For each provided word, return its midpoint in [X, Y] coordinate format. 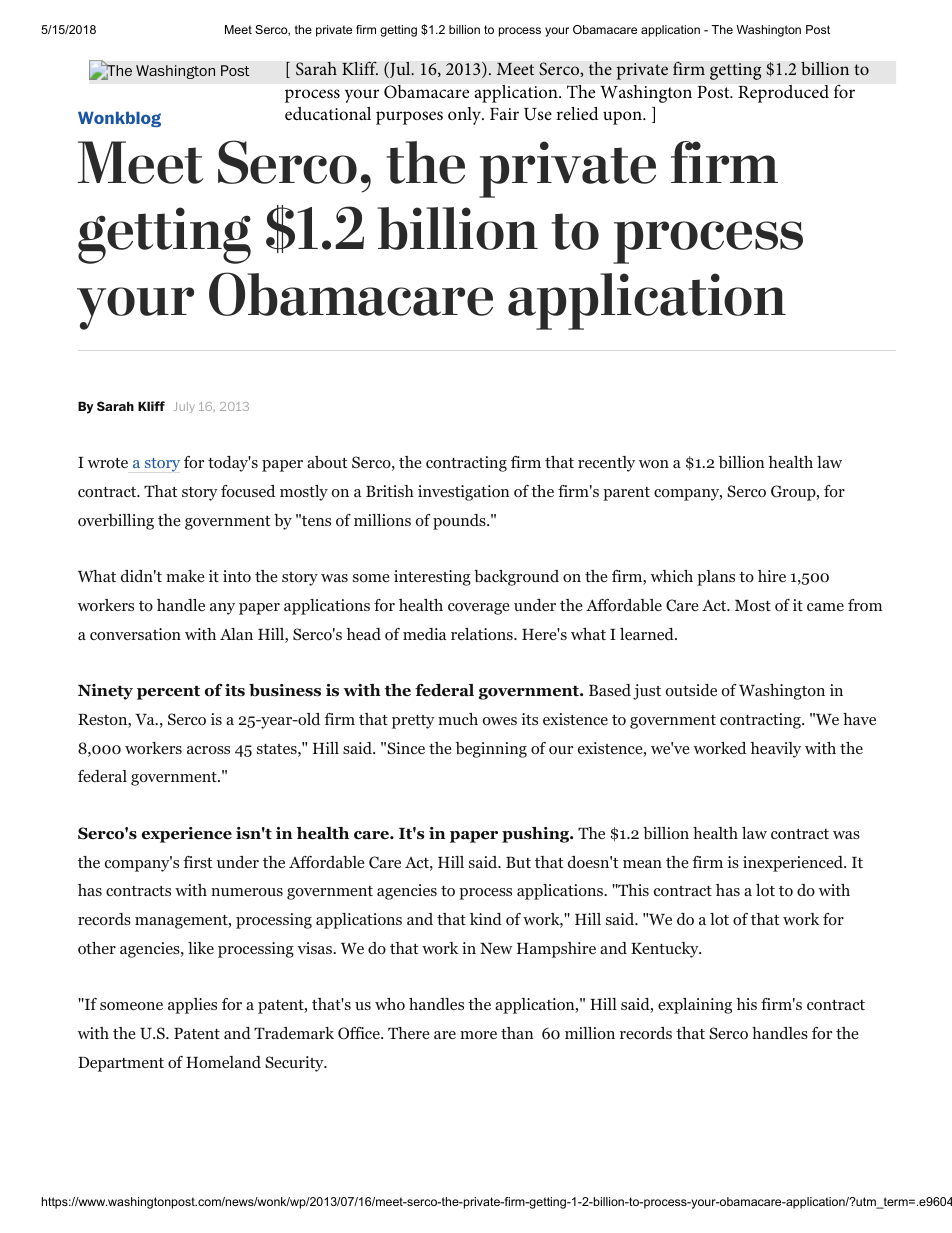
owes [500, 721]
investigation [464, 493]
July [184, 407]
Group [794, 493]
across [208, 750]
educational [328, 113]
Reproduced [783, 94]
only [466, 116]
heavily [775, 750]
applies [192, 1006]
